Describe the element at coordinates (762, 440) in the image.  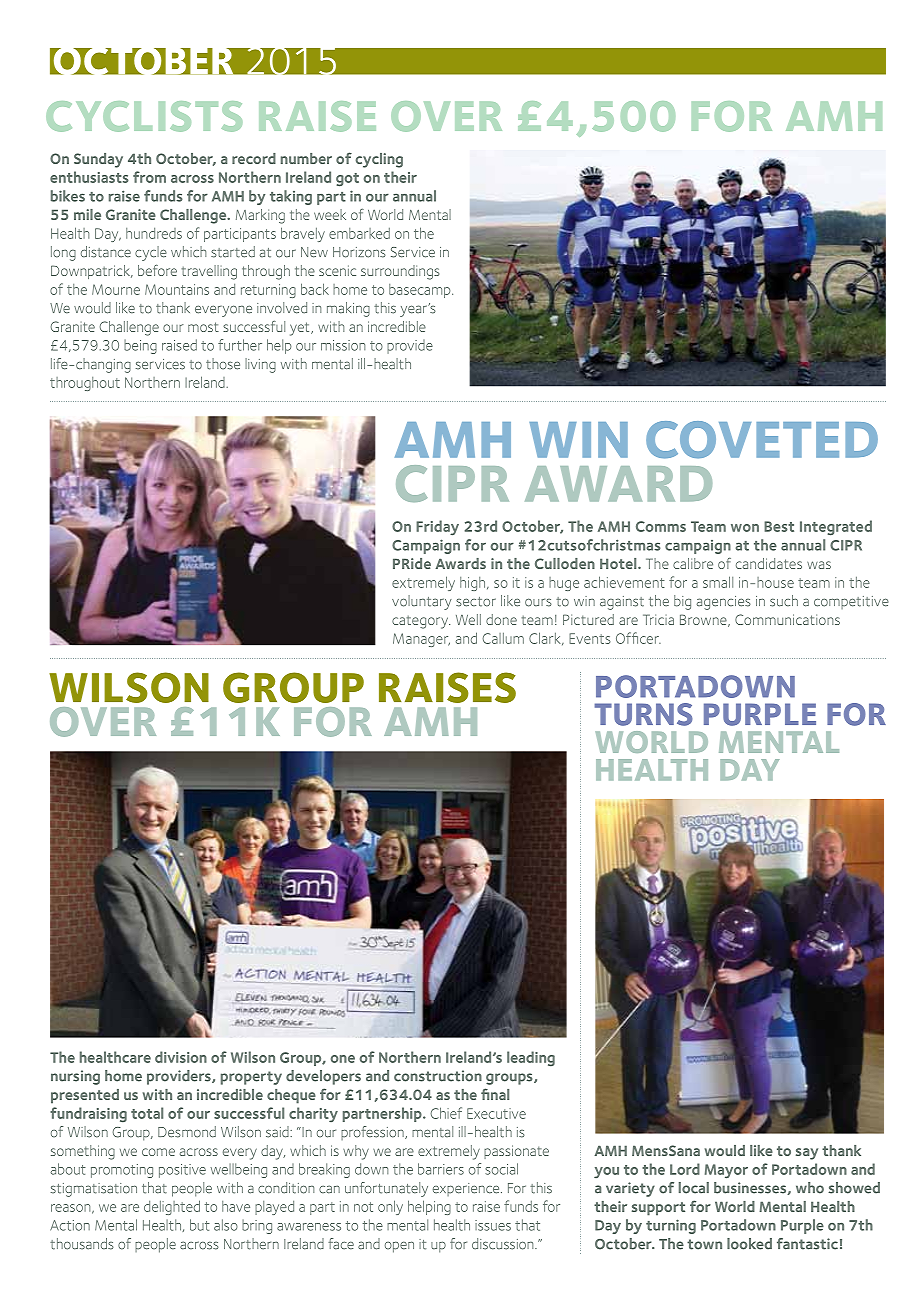
I see `COVETED` at that location.
